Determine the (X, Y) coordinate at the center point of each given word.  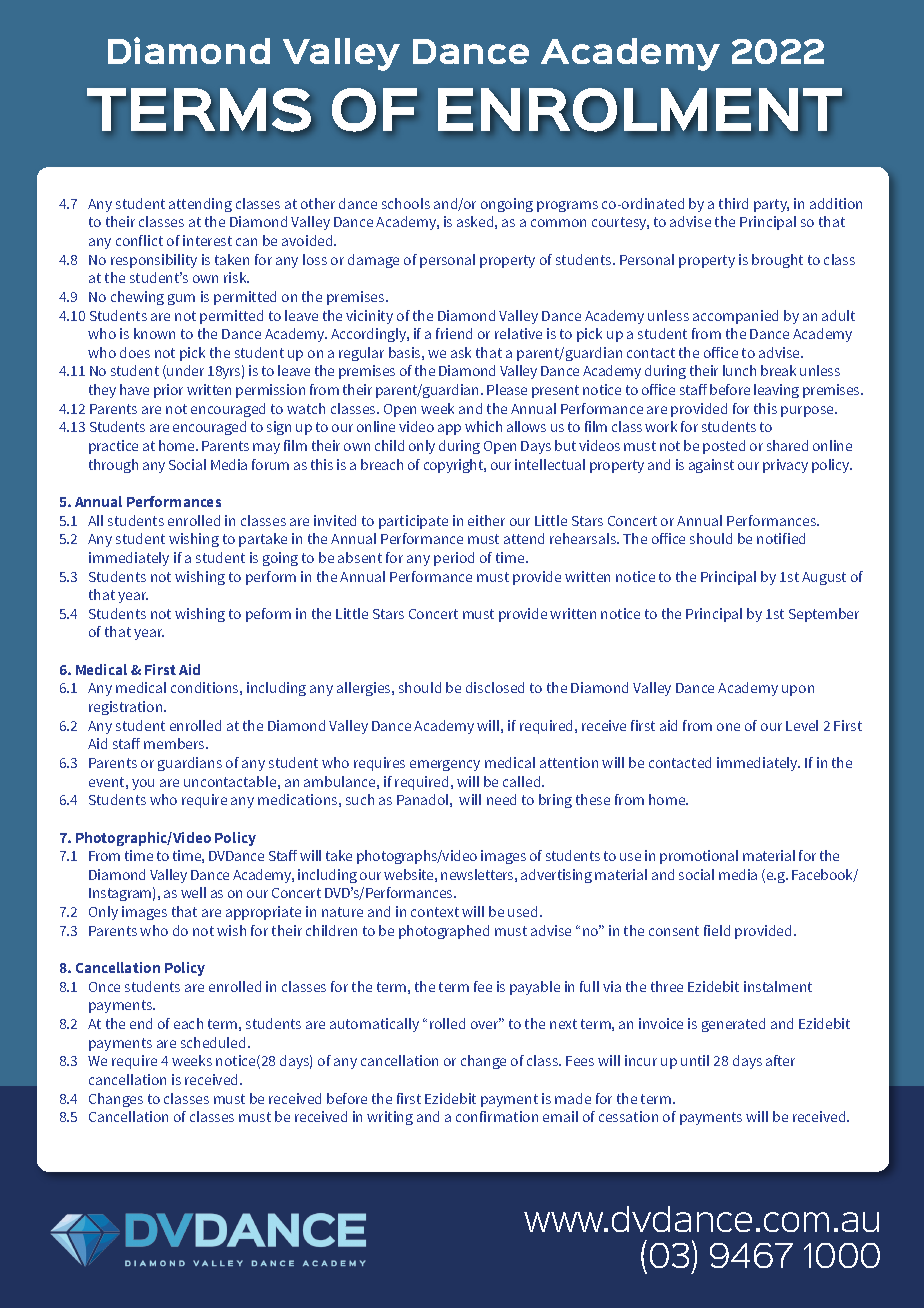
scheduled (213, 1042)
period (454, 559)
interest (207, 240)
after (780, 1060)
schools (406, 203)
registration (127, 708)
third (733, 203)
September (824, 615)
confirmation (497, 1116)
